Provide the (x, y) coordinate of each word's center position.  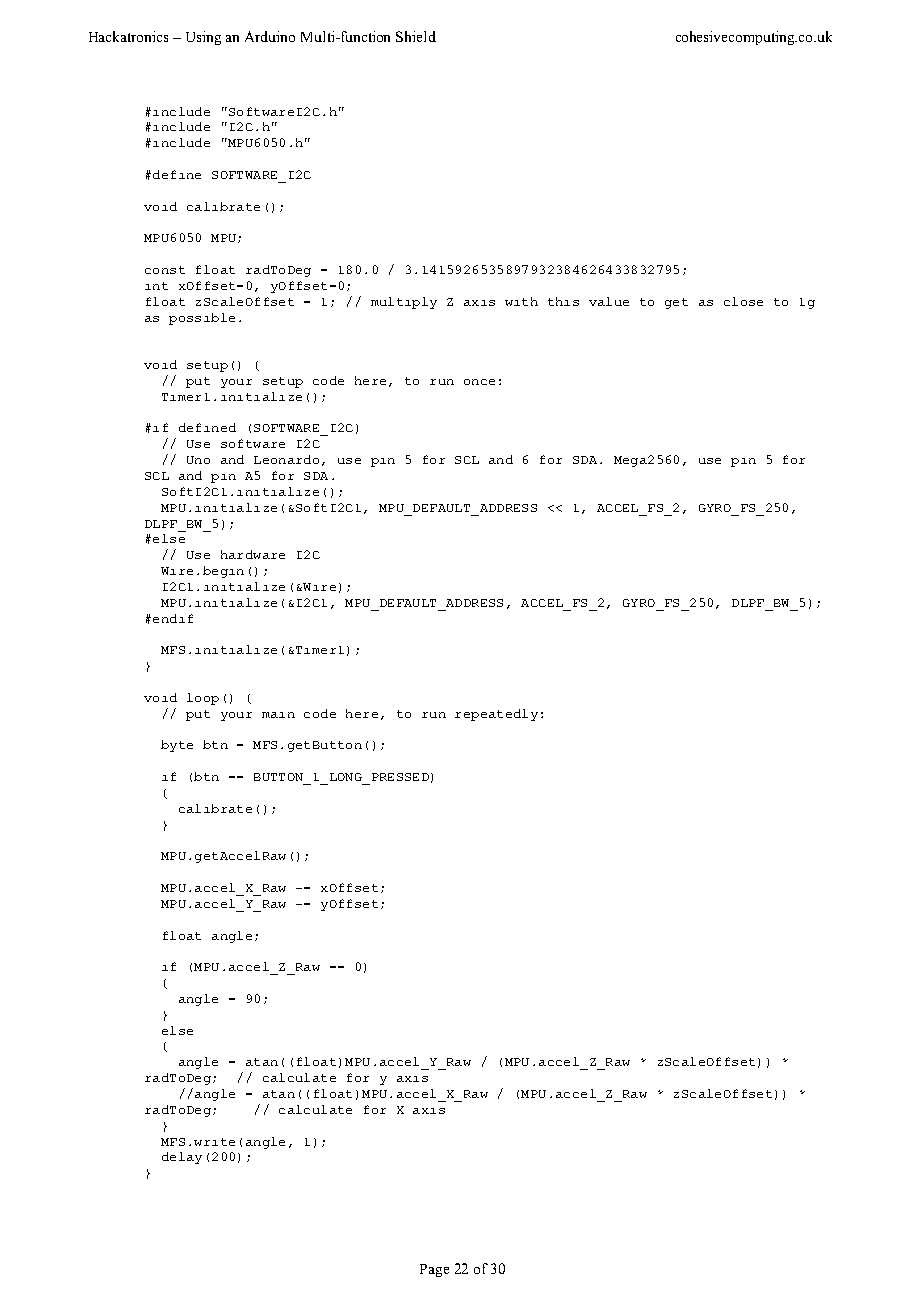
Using (203, 38)
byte (177, 746)
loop (203, 699)
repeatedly (496, 715)
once (479, 382)
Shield (416, 36)
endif (173, 618)
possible (202, 319)
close (743, 301)
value (609, 301)
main (278, 715)
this (563, 301)
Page (434, 1270)
